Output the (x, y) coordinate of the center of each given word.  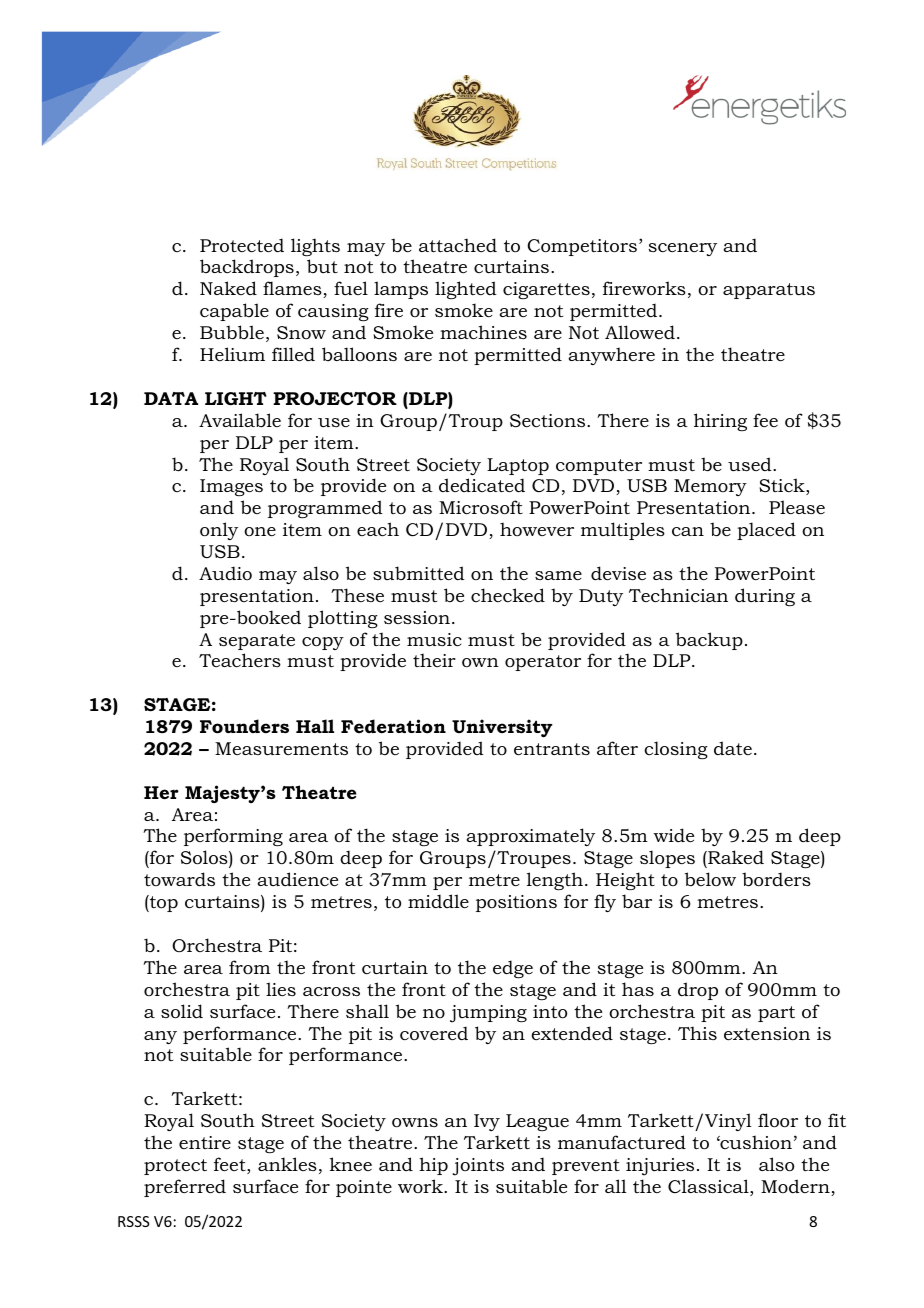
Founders (244, 726)
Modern (796, 1187)
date (733, 748)
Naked (228, 288)
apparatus (769, 291)
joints (478, 1167)
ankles (287, 1164)
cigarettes (546, 290)
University (502, 728)
